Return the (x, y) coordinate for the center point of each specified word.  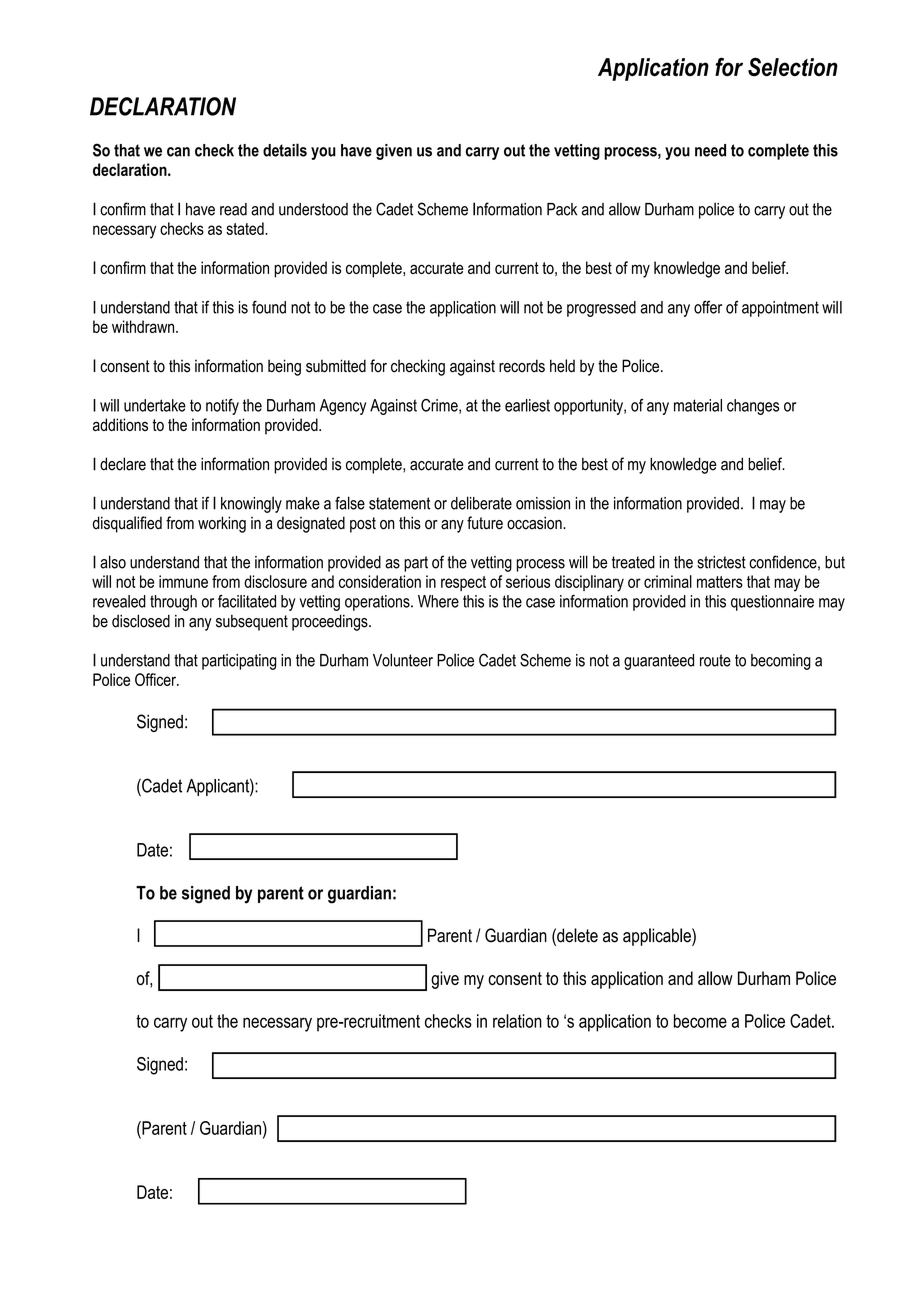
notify (222, 407)
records (522, 366)
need (710, 150)
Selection (793, 67)
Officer (156, 679)
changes (753, 407)
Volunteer (403, 660)
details (285, 150)
